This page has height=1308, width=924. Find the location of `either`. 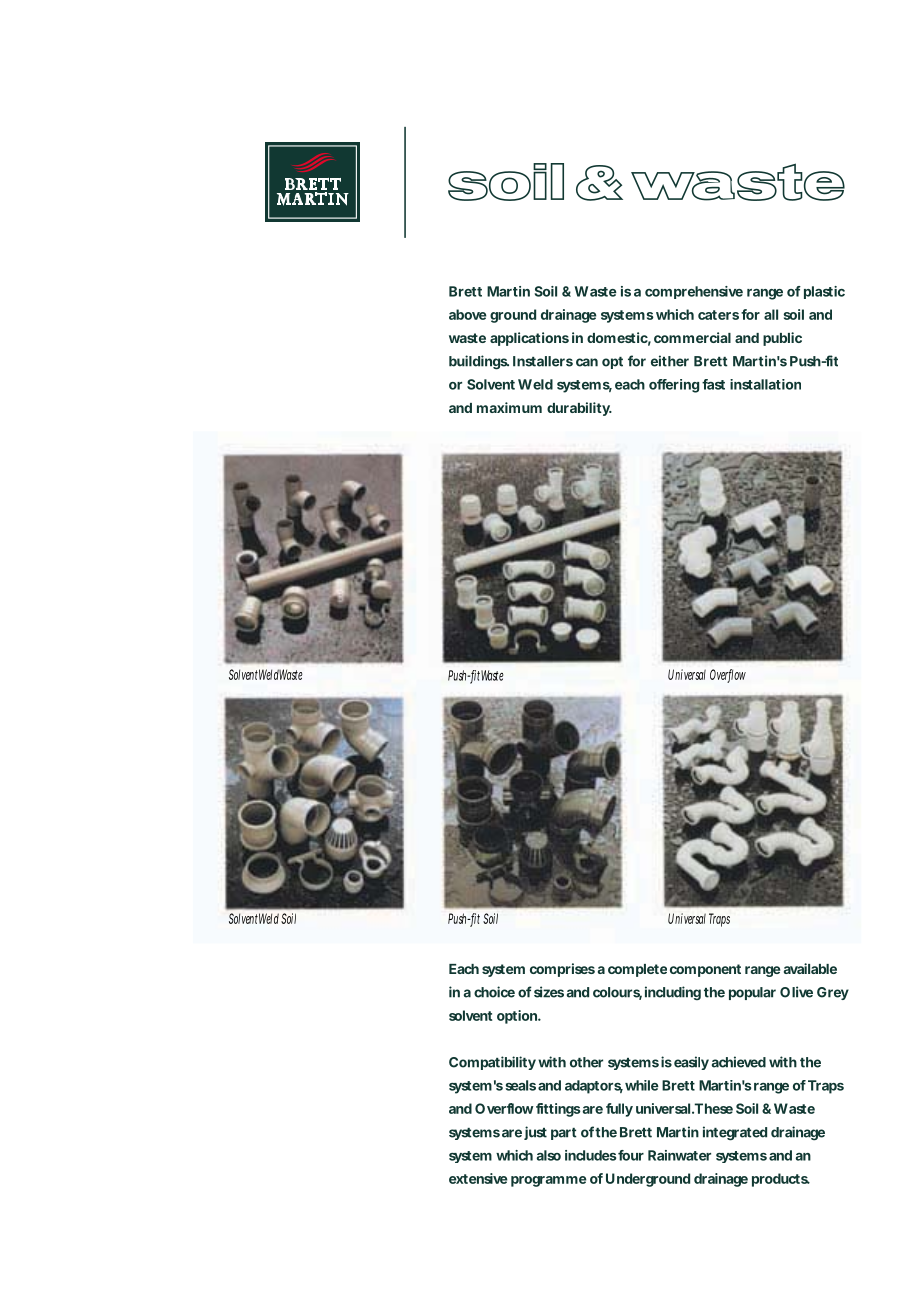

either is located at coordinates (670, 361).
